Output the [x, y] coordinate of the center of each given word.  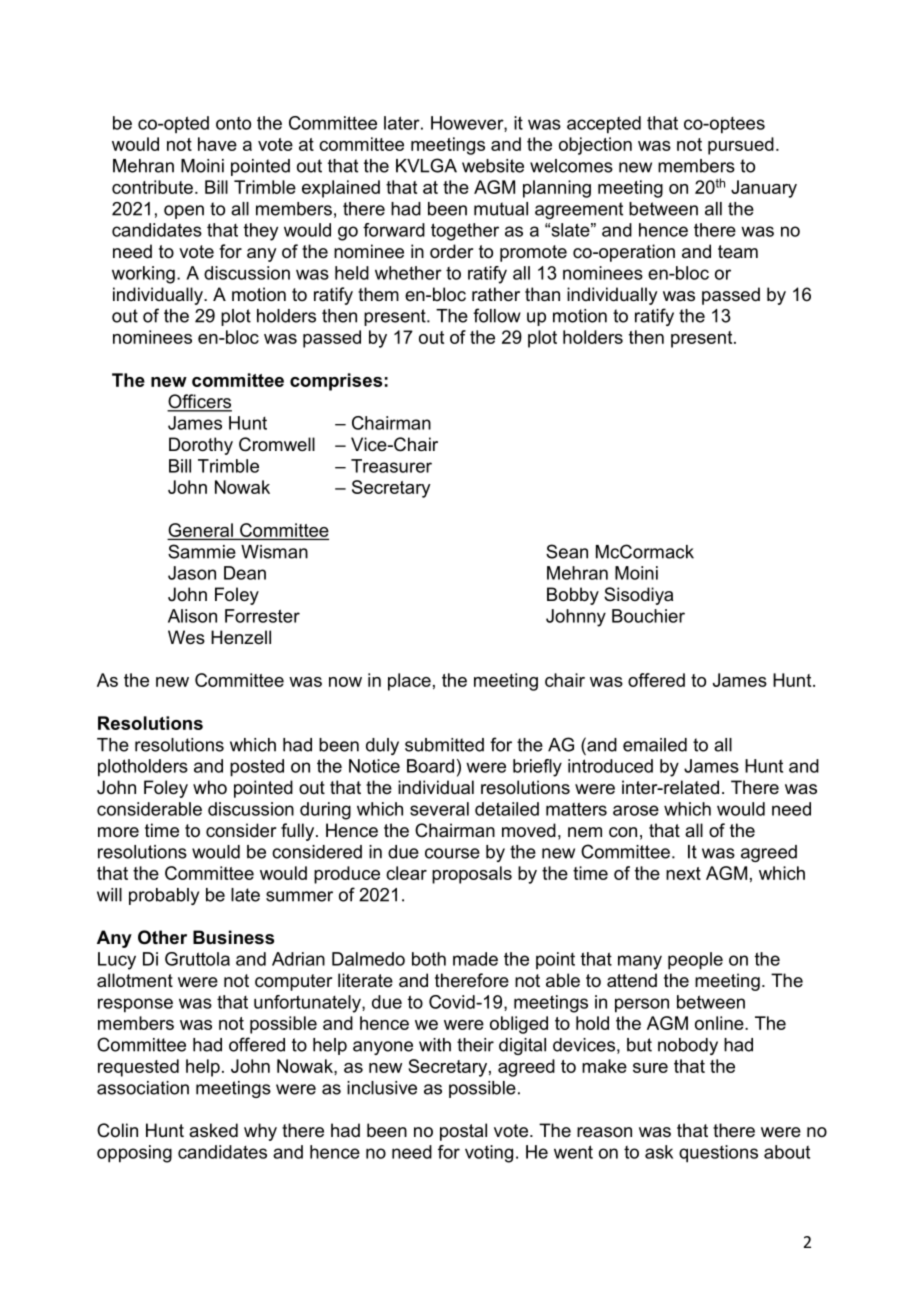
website [493, 166]
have [217, 144]
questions [718, 1154]
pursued [741, 146]
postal [463, 1132]
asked [213, 1130]
